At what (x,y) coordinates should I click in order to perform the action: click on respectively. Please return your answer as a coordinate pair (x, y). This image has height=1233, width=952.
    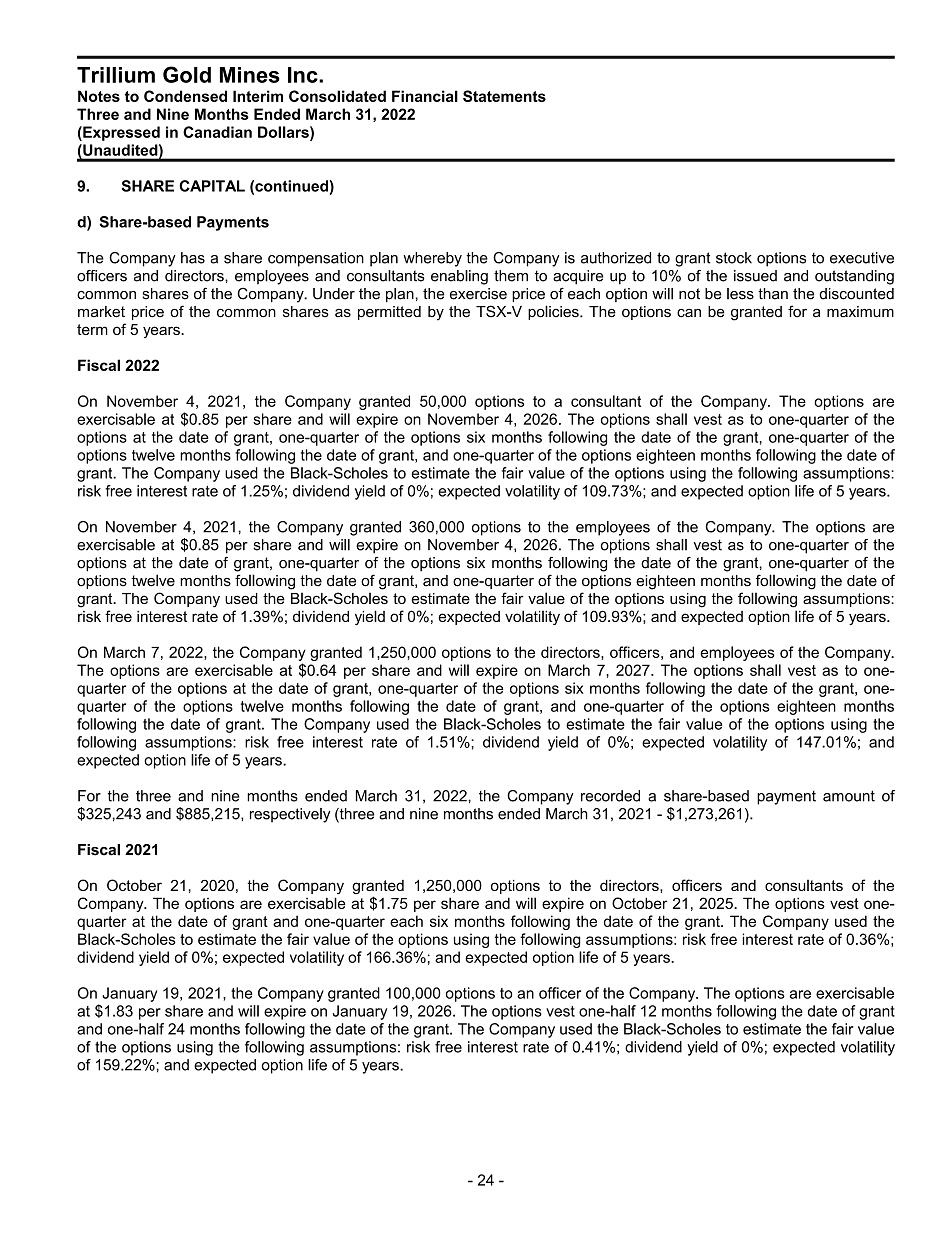
    Looking at the image, I should click on (290, 815).
